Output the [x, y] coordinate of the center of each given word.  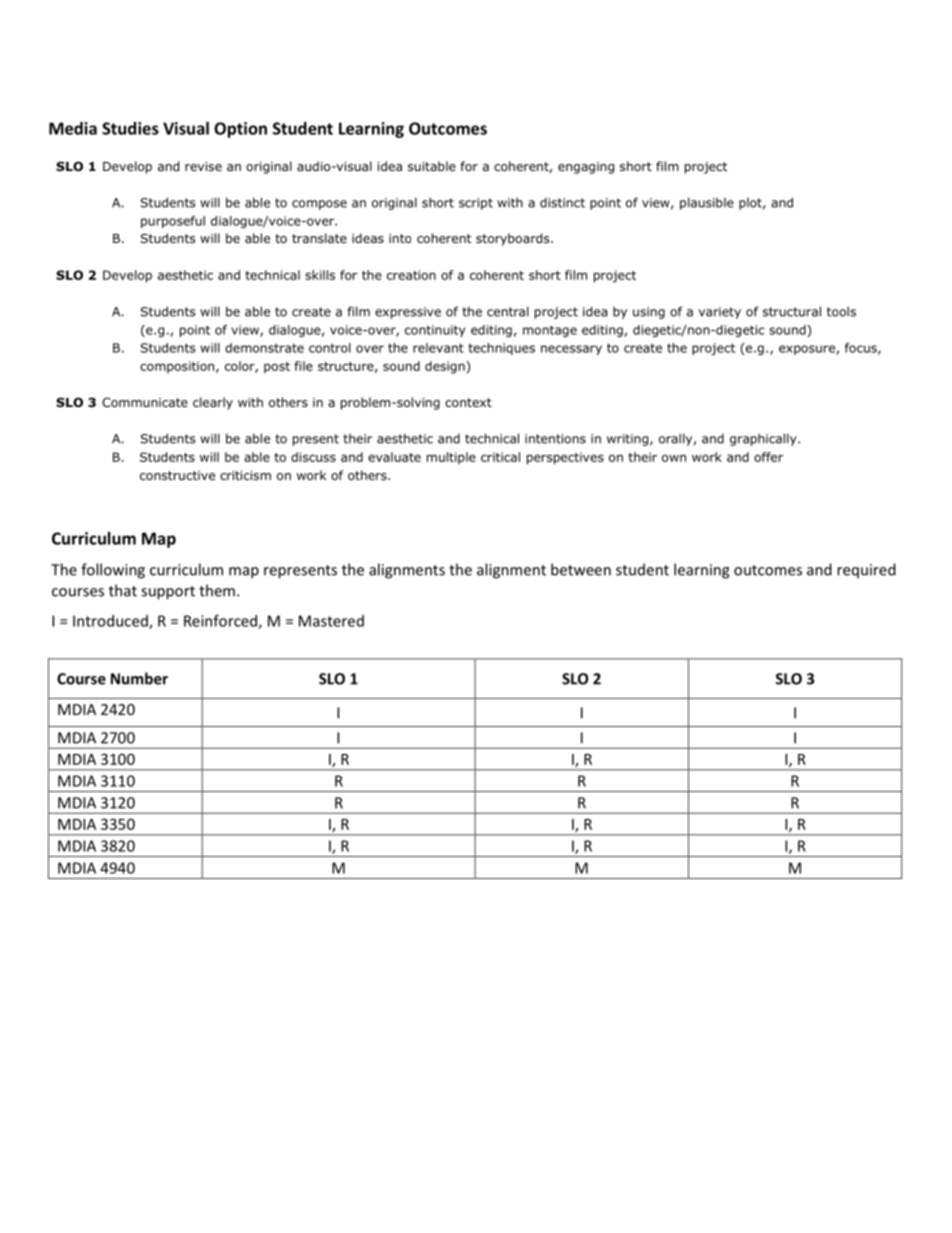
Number [139, 678]
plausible [707, 203]
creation [411, 275]
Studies [130, 128]
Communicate [145, 402]
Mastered [331, 621]
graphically [764, 439]
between [581, 569]
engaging [586, 168]
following [113, 571]
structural [792, 311]
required [866, 571]
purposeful [173, 222]
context [468, 402]
